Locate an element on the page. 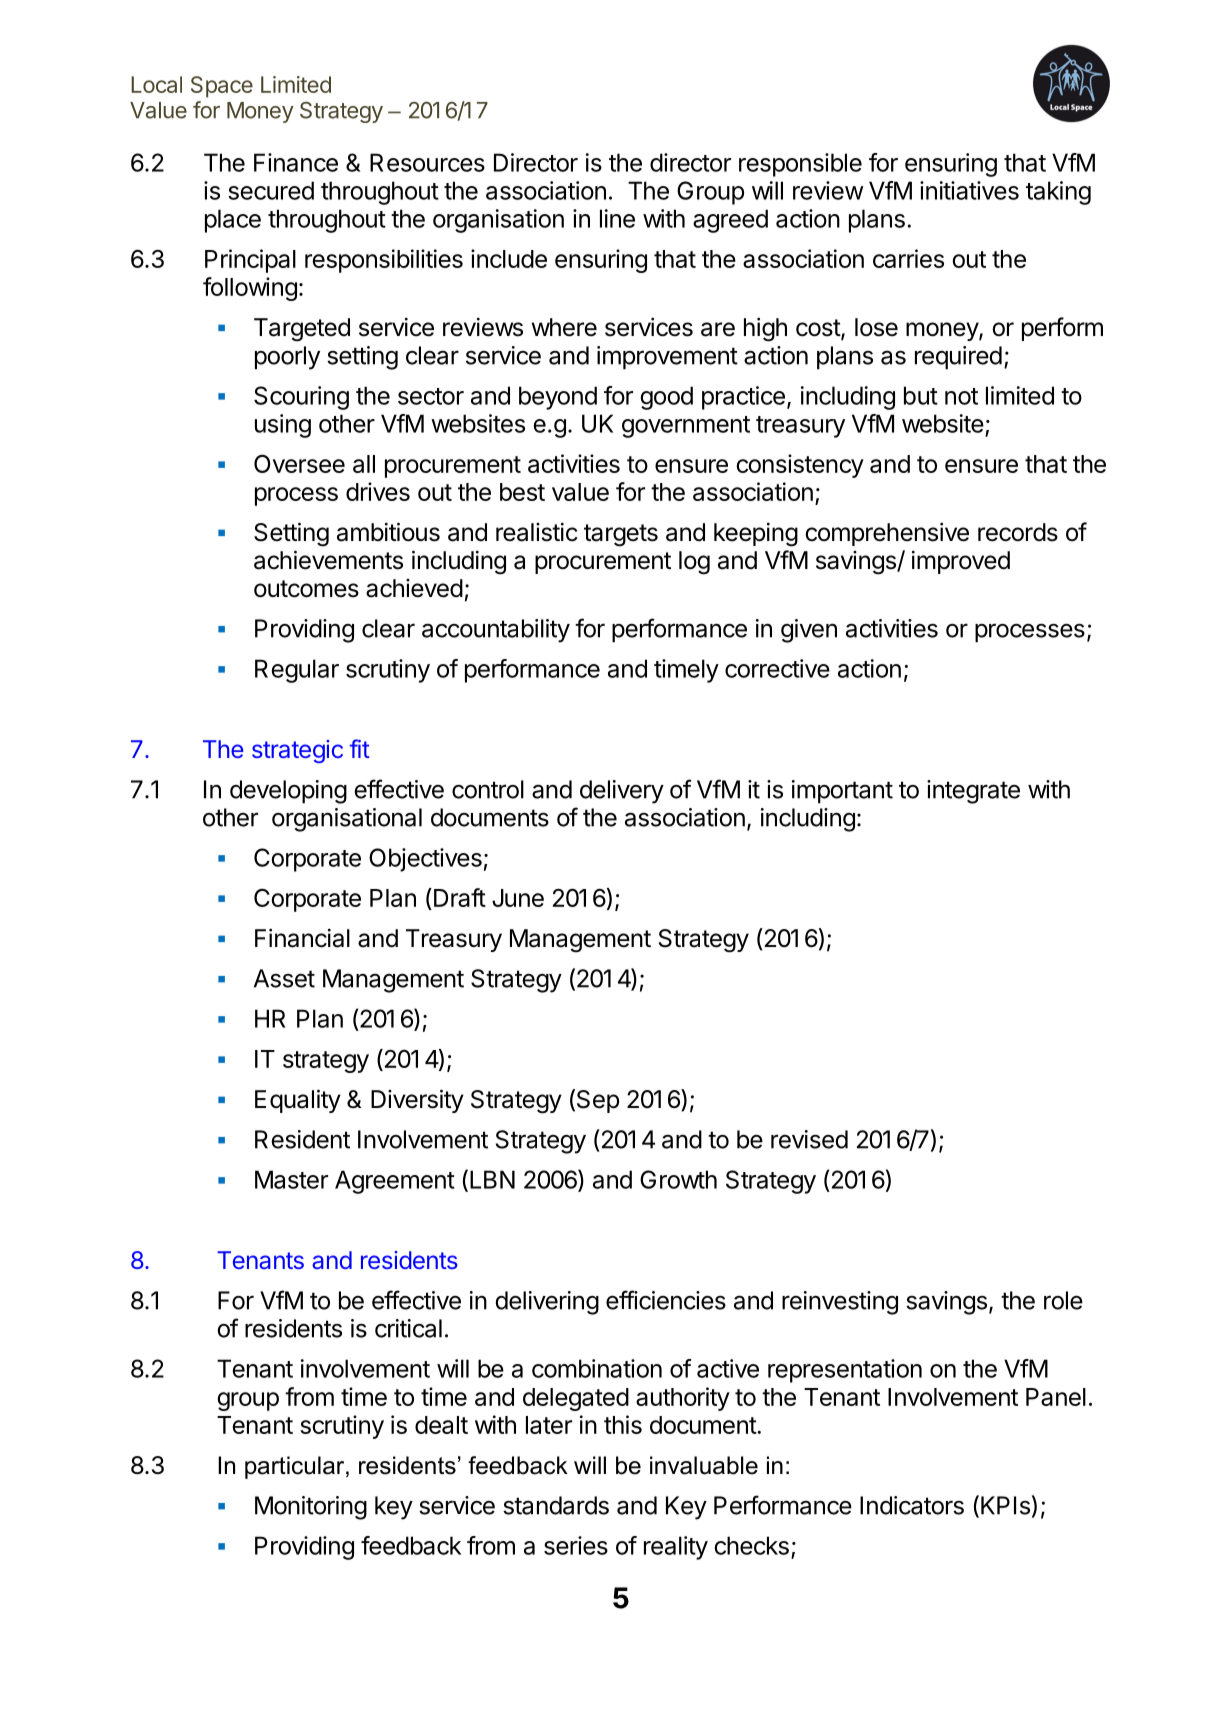  developing is located at coordinates (288, 792).
